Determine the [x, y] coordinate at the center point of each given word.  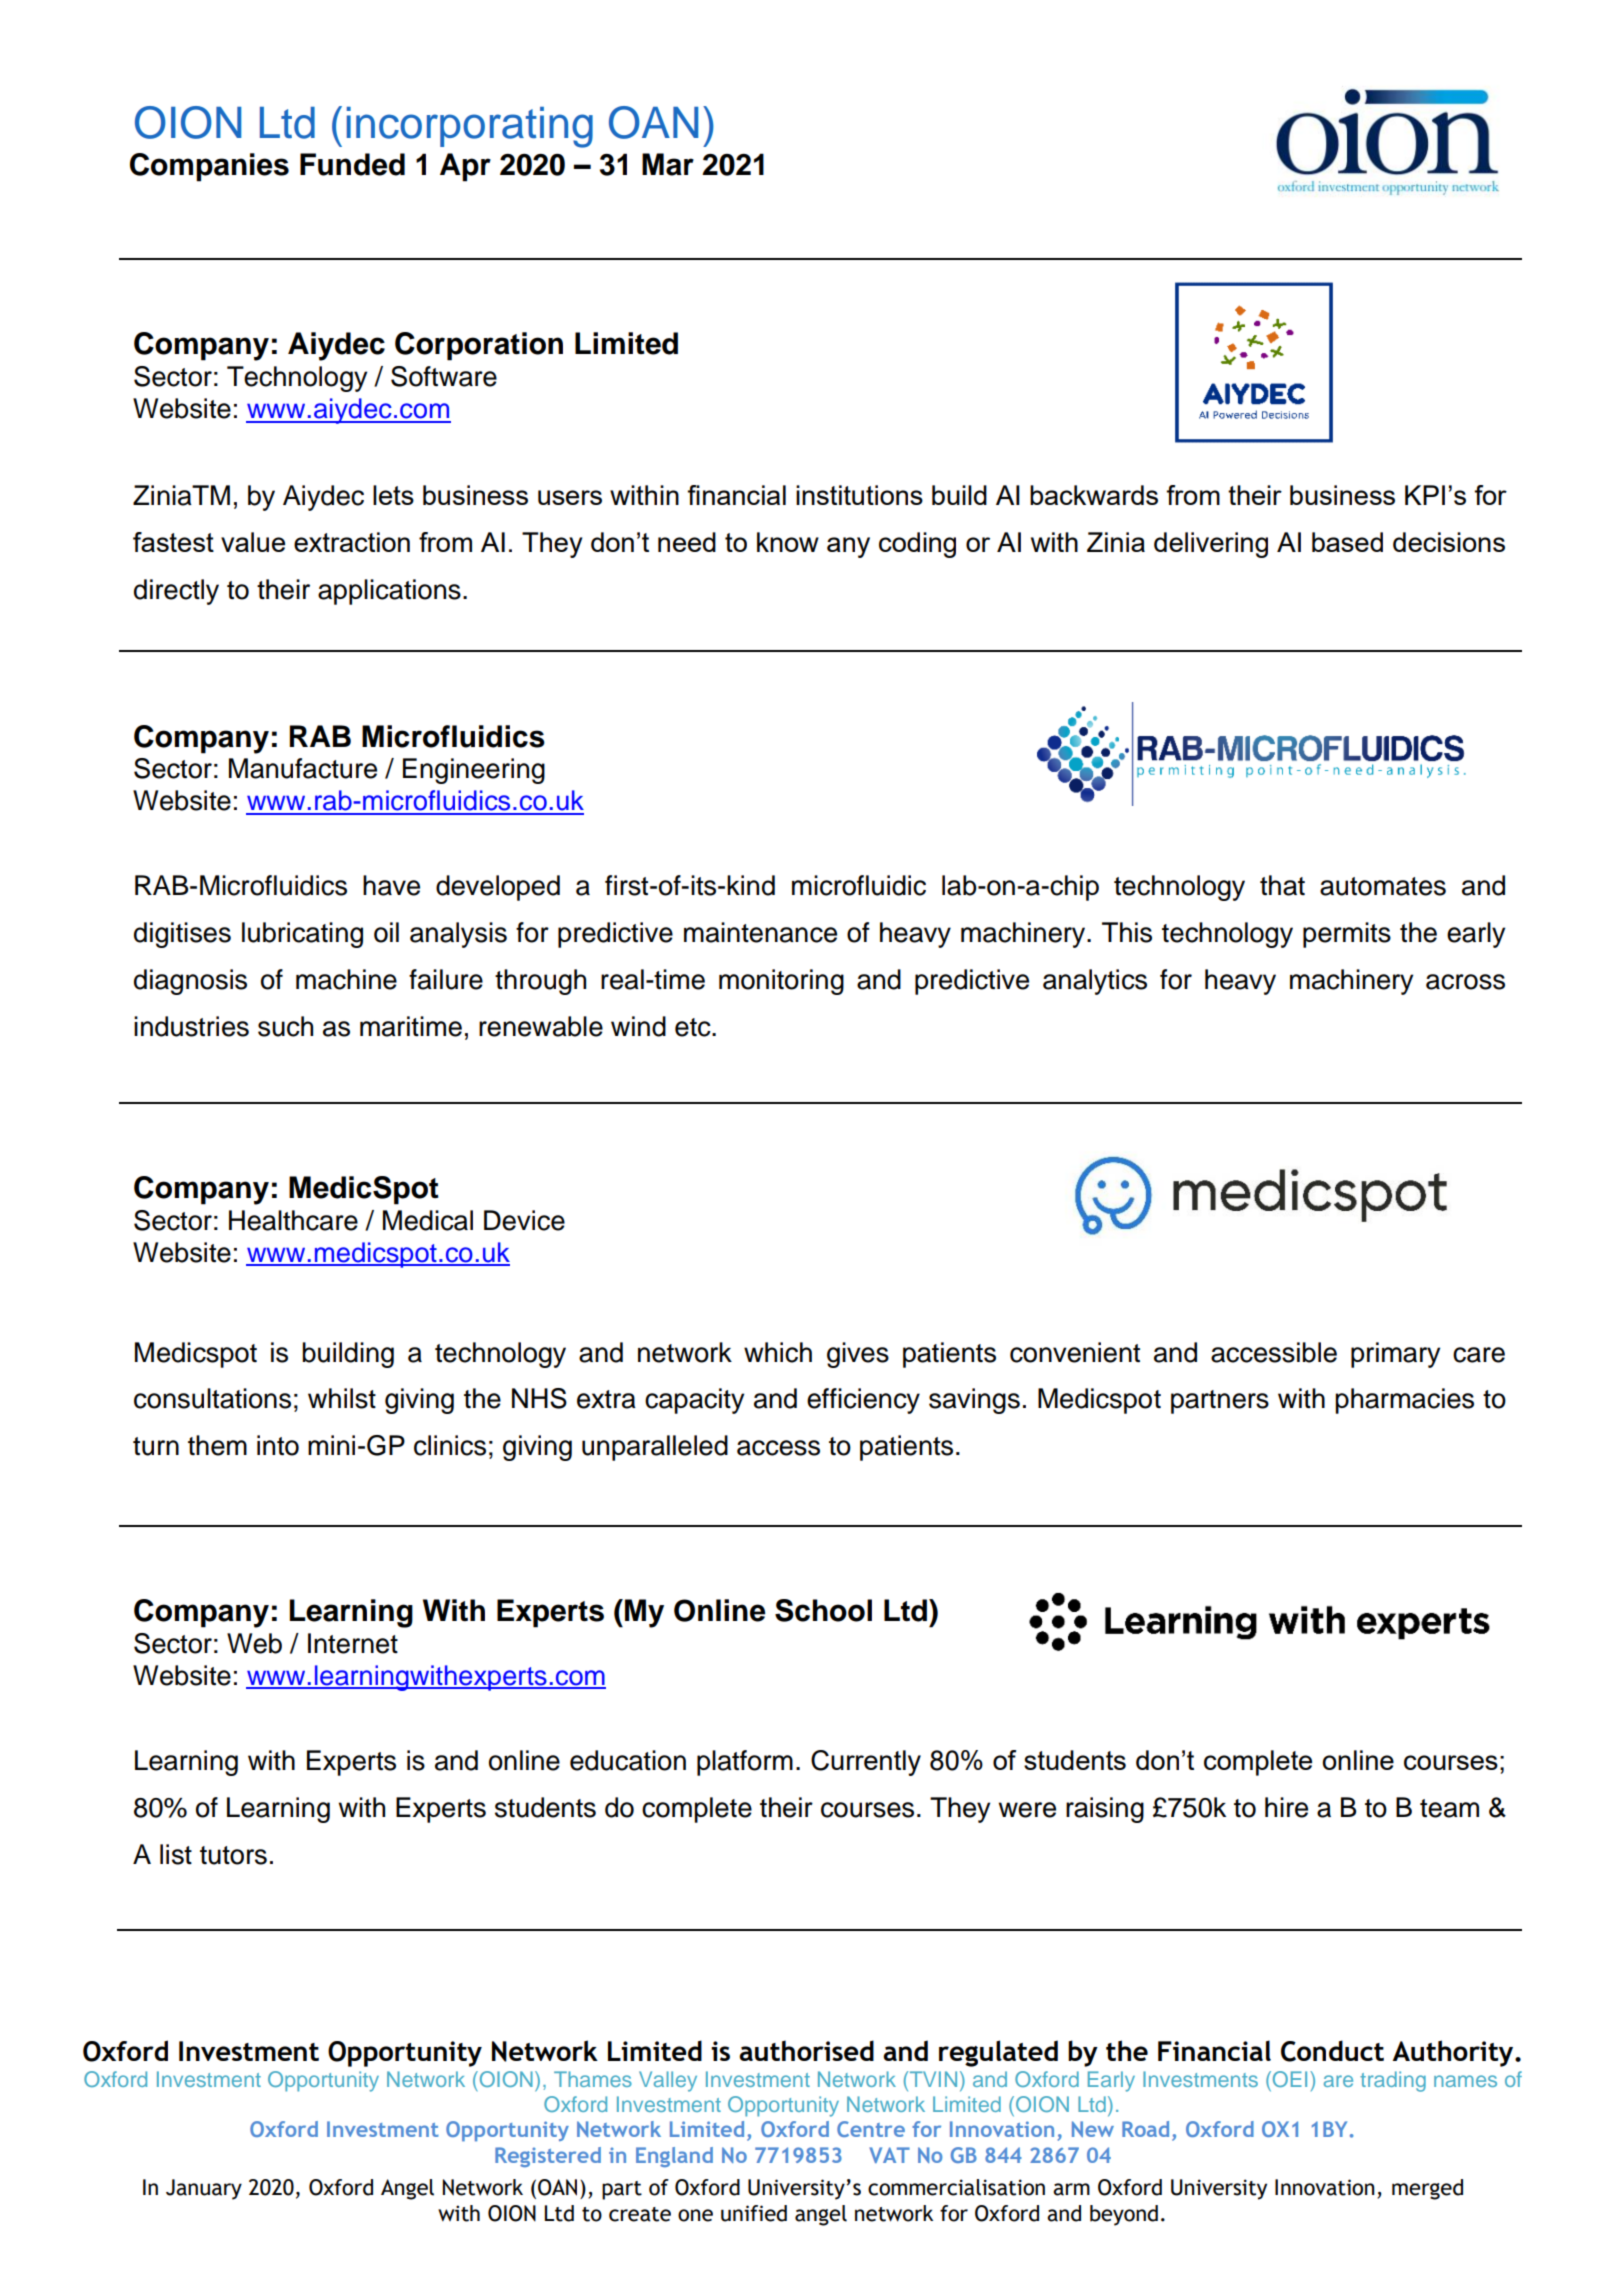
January [204, 2189]
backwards [1094, 495]
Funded [352, 164]
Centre [871, 2129]
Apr [465, 167]
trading [1393, 2081]
